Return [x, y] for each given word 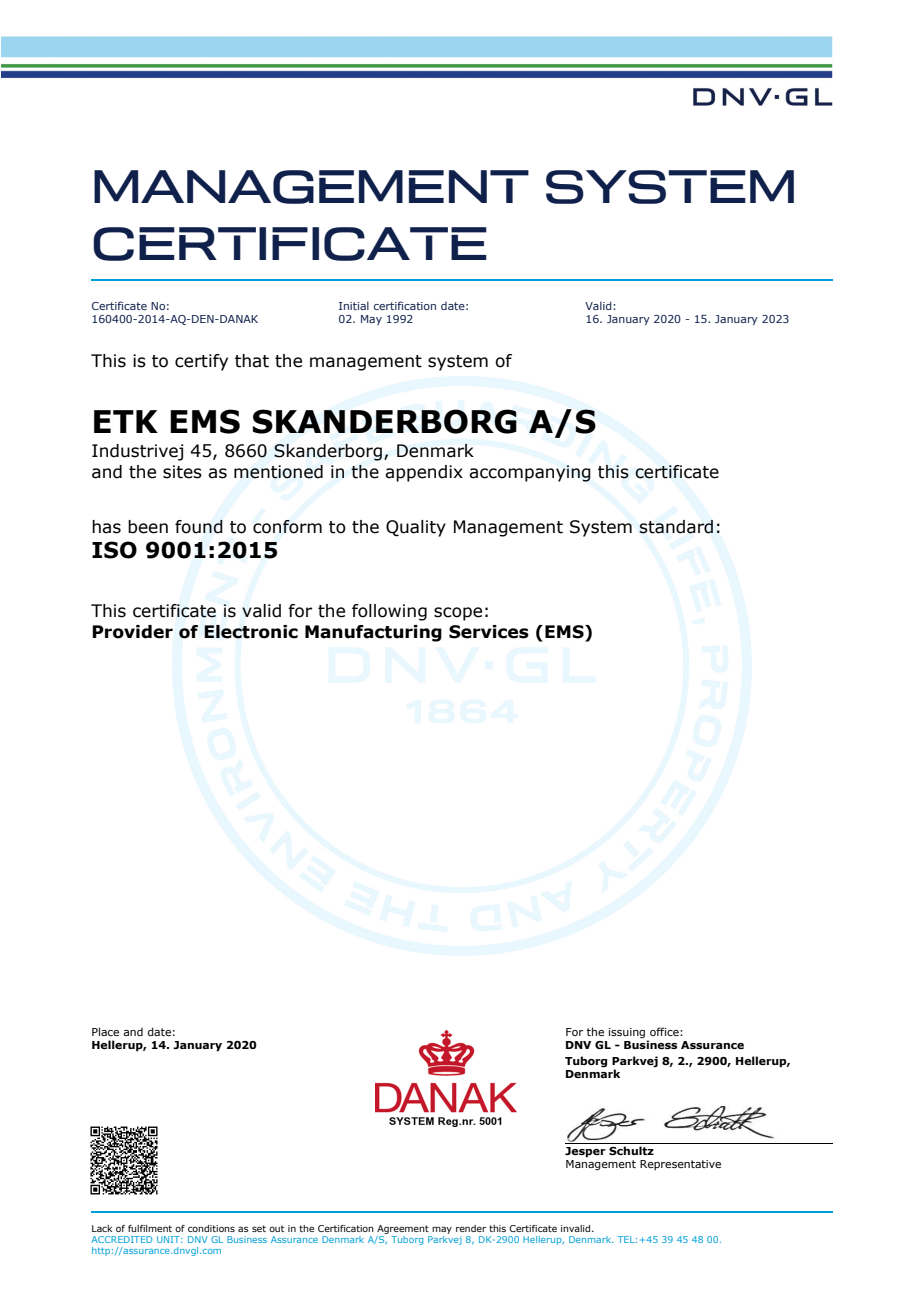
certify [201, 362]
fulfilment [150, 1228]
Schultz [631, 1150]
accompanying [530, 473]
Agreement [403, 1229]
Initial [354, 305]
